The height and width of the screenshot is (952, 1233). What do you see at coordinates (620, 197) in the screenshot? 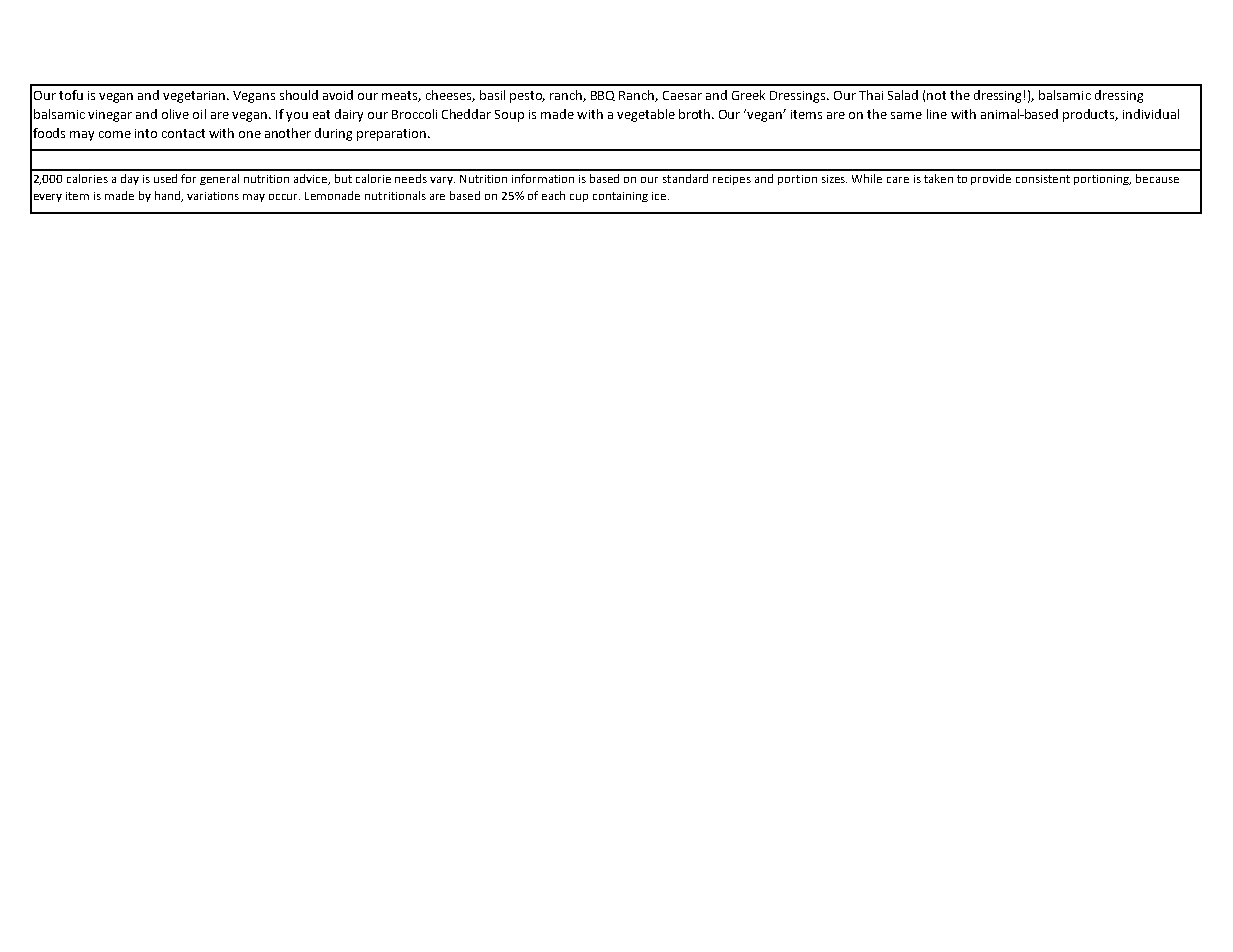
I see `containing` at bounding box center [620, 197].
